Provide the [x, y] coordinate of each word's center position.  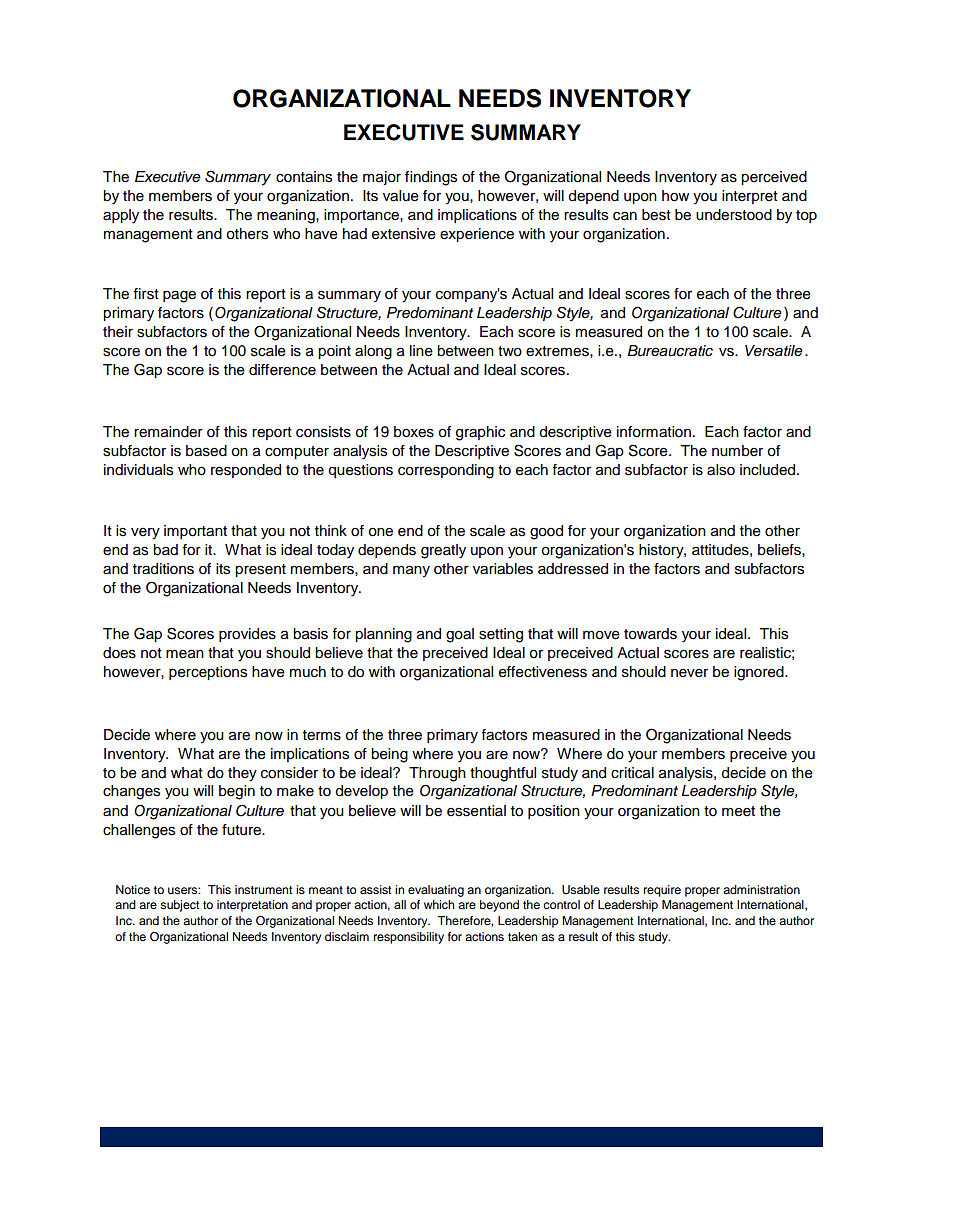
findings [431, 178]
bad [165, 550]
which [439, 904]
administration [761, 889]
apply [121, 216]
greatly [443, 551]
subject [180, 906]
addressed [573, 569]
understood [734, 215]
